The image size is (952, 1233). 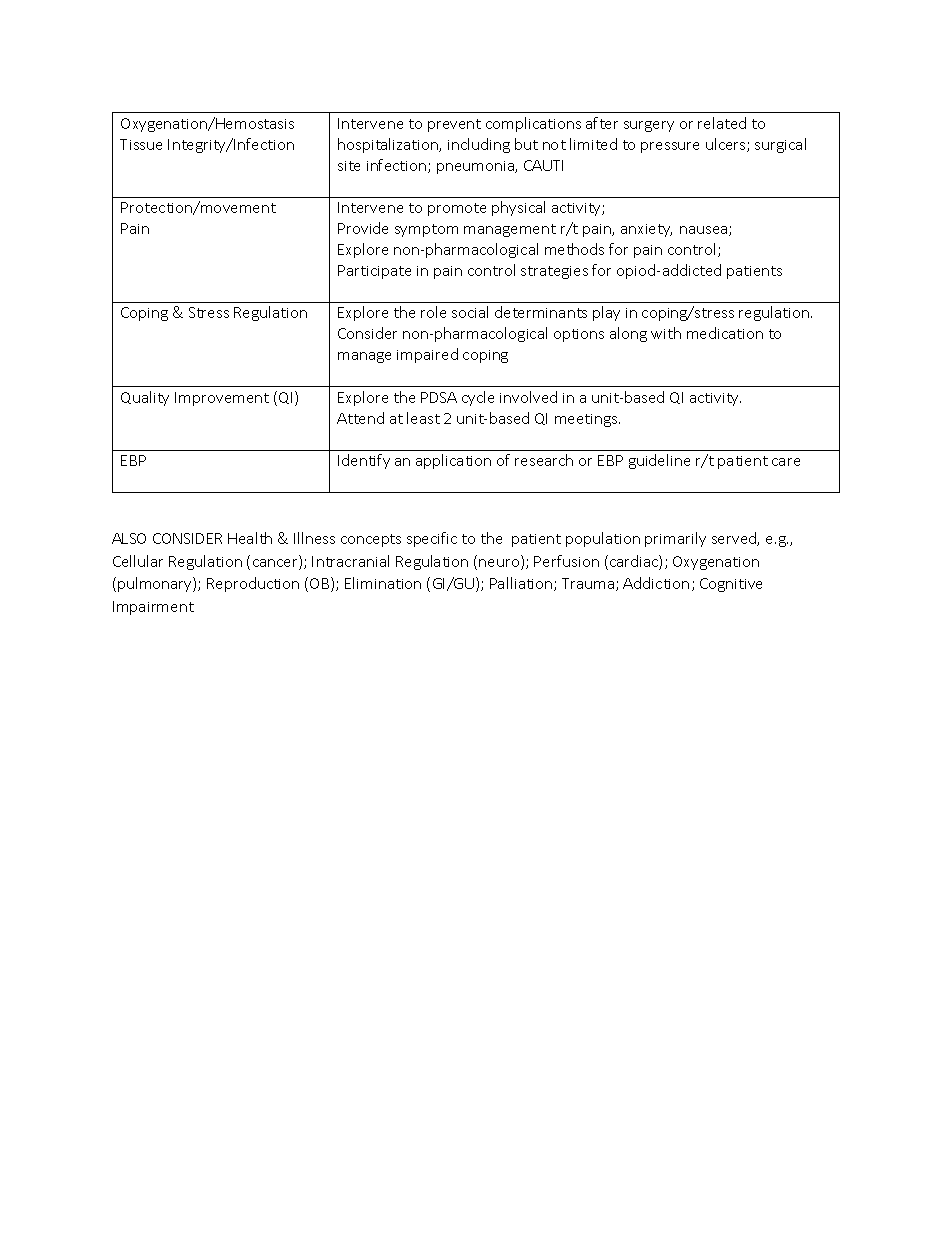 I want to click on impaired, so click(x=427, y=355).
